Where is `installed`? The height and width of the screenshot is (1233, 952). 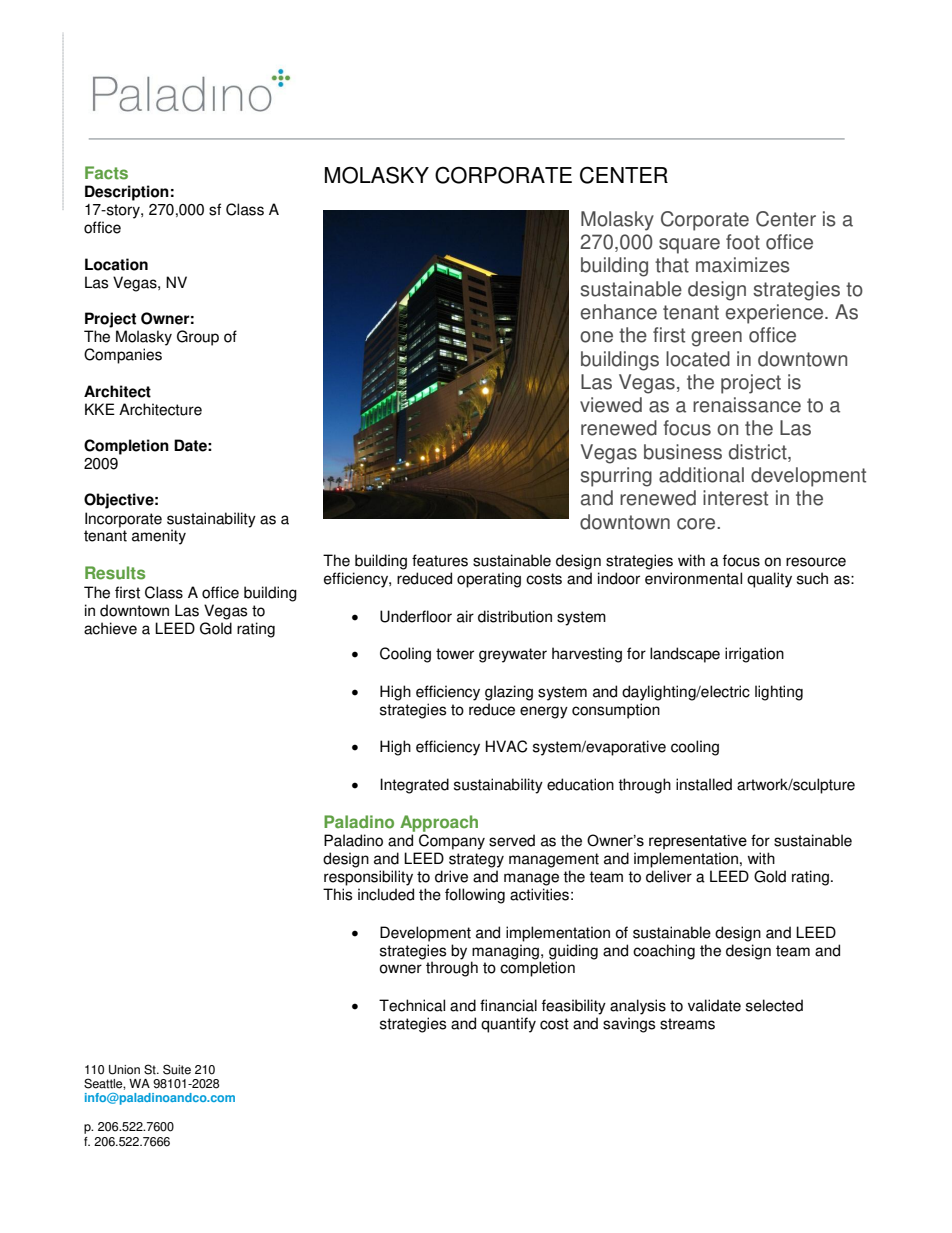
installed is located at coordinates (704, 784).
